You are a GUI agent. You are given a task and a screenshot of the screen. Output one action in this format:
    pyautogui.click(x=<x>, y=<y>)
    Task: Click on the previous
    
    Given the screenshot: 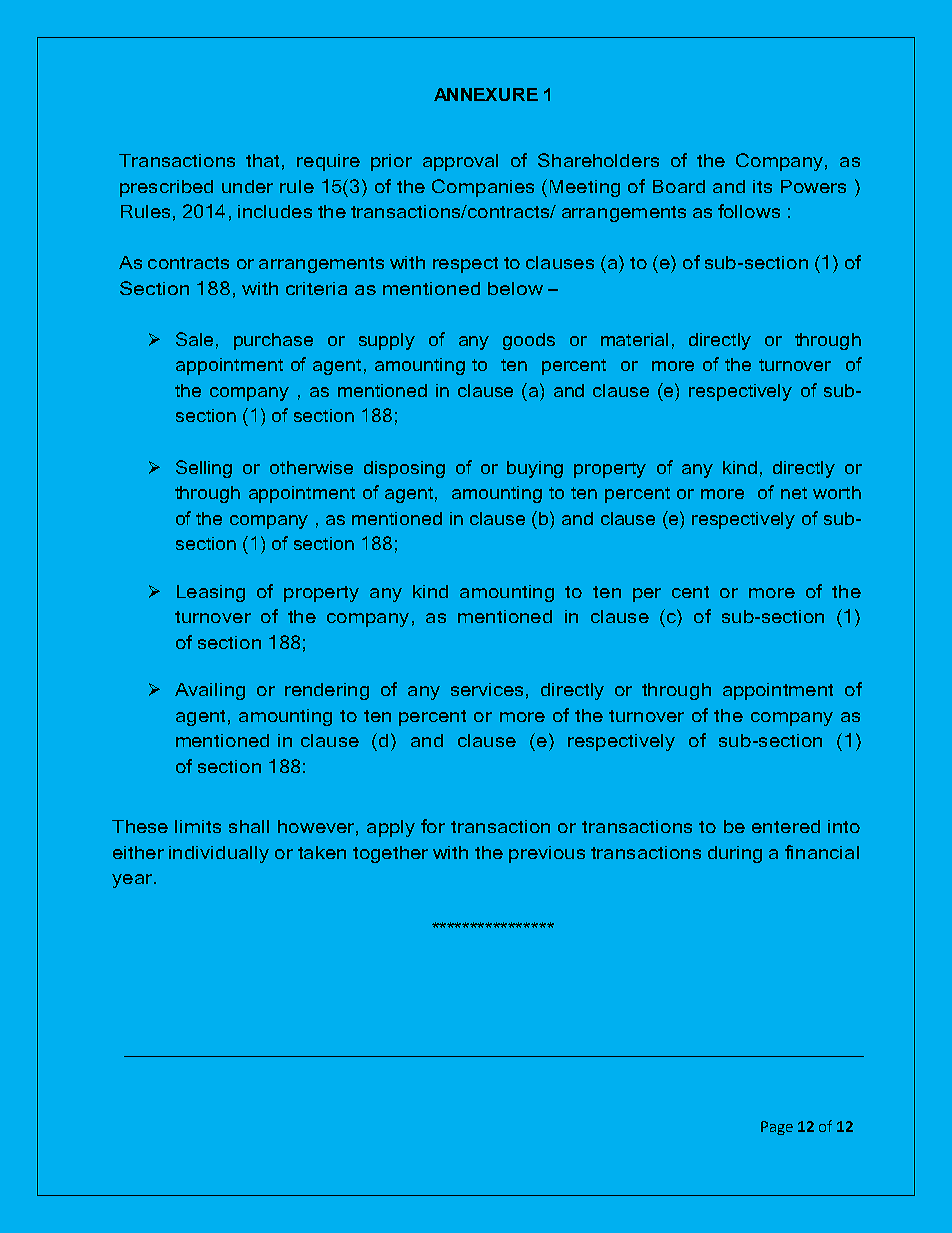 What is the action you would take?
    pyautogui.click(x=547, y=854)
